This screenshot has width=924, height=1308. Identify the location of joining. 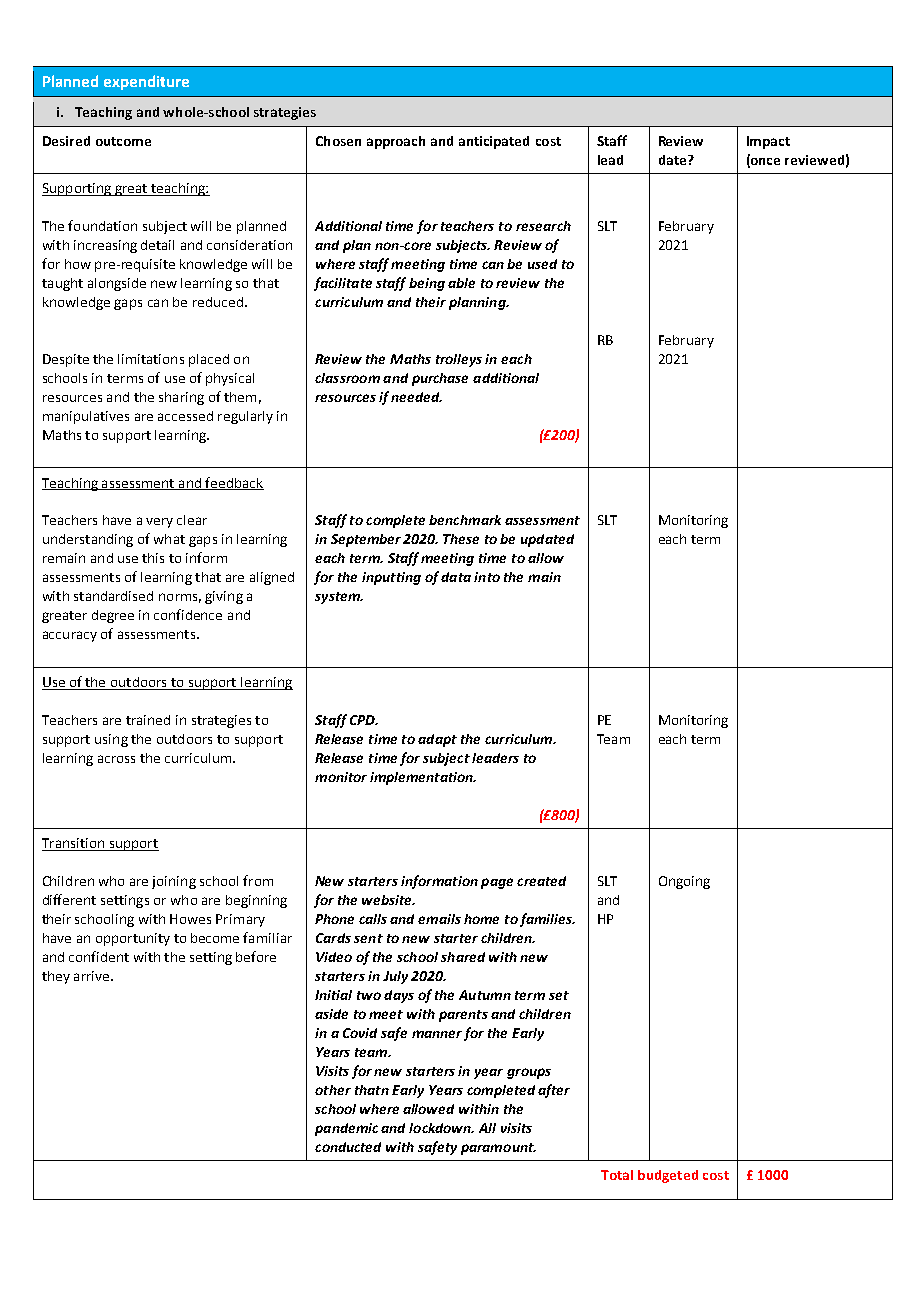
(174, 882).
